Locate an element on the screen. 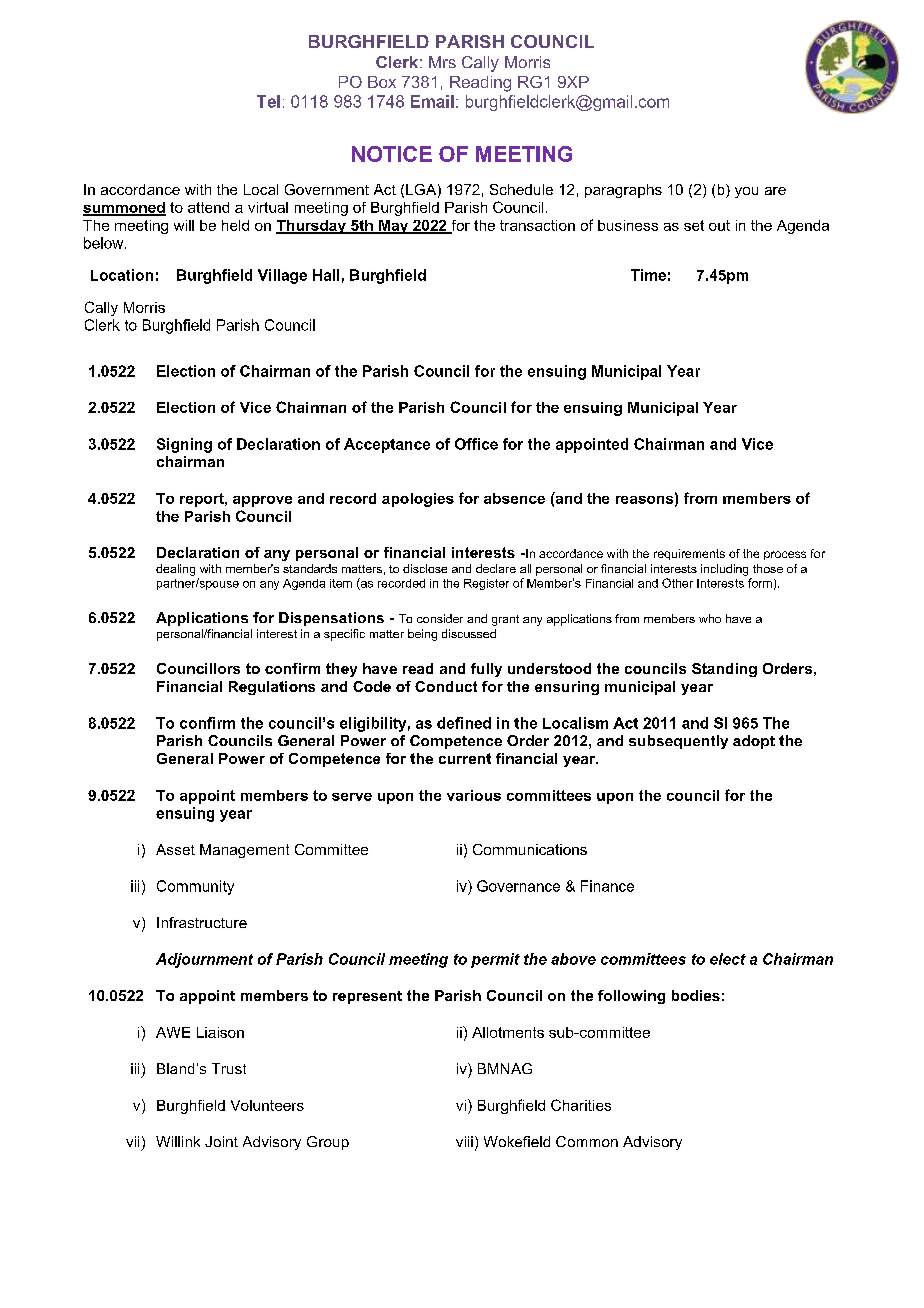  current is located at coordinates (465, 758).
